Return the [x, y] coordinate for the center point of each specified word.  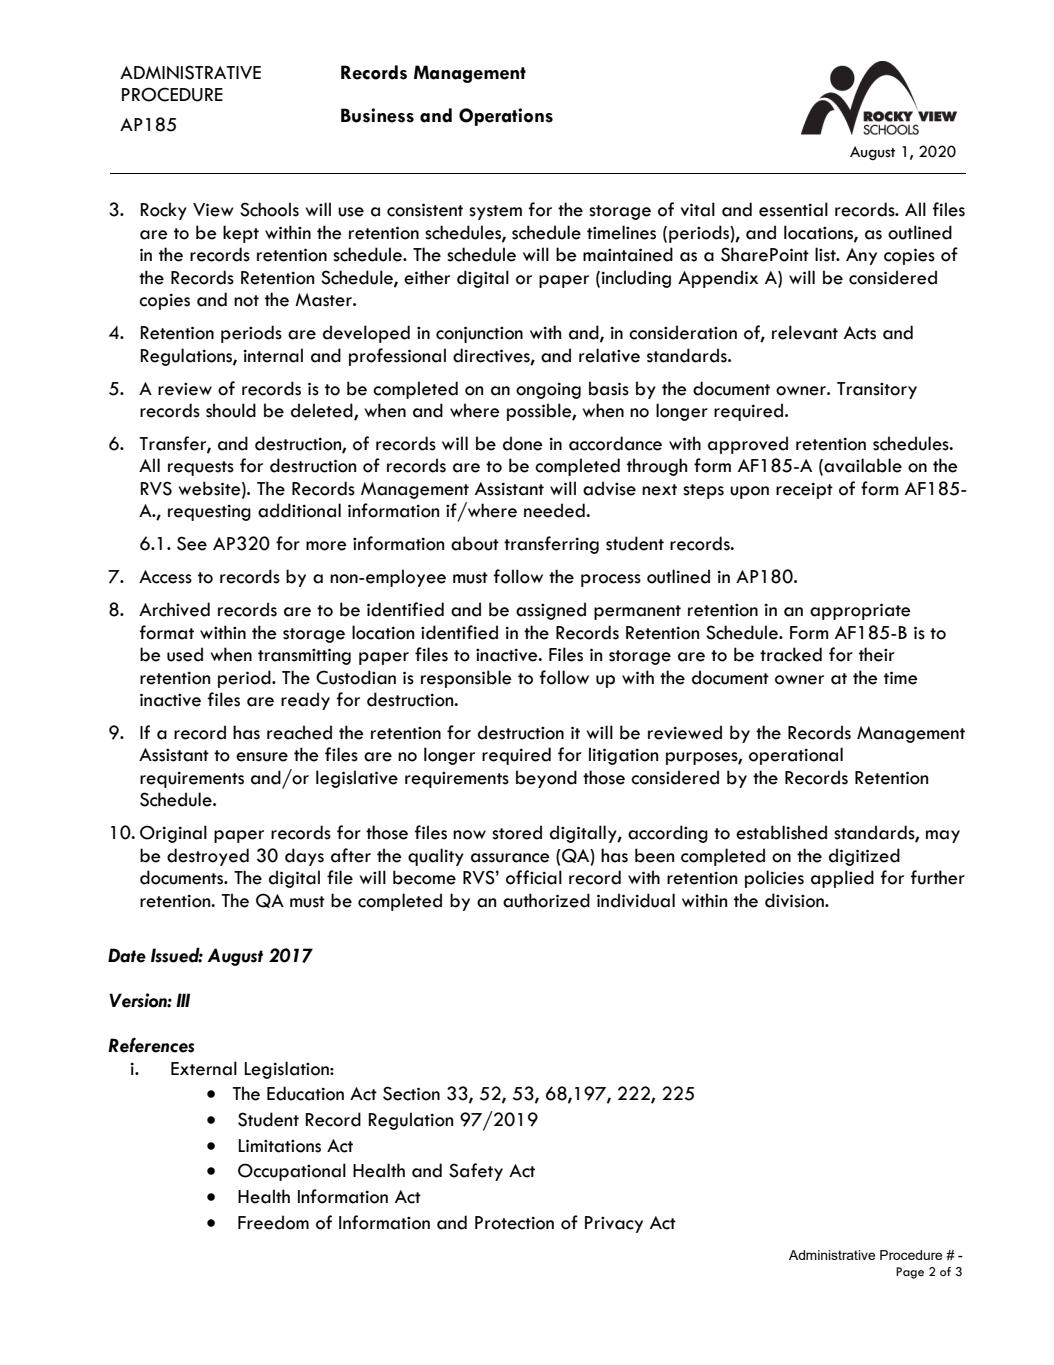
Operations [506, 117]
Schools [269, 209]
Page [910, 1273]
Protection [514, 1223]
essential [793, 209]
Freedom [273, 1222]
